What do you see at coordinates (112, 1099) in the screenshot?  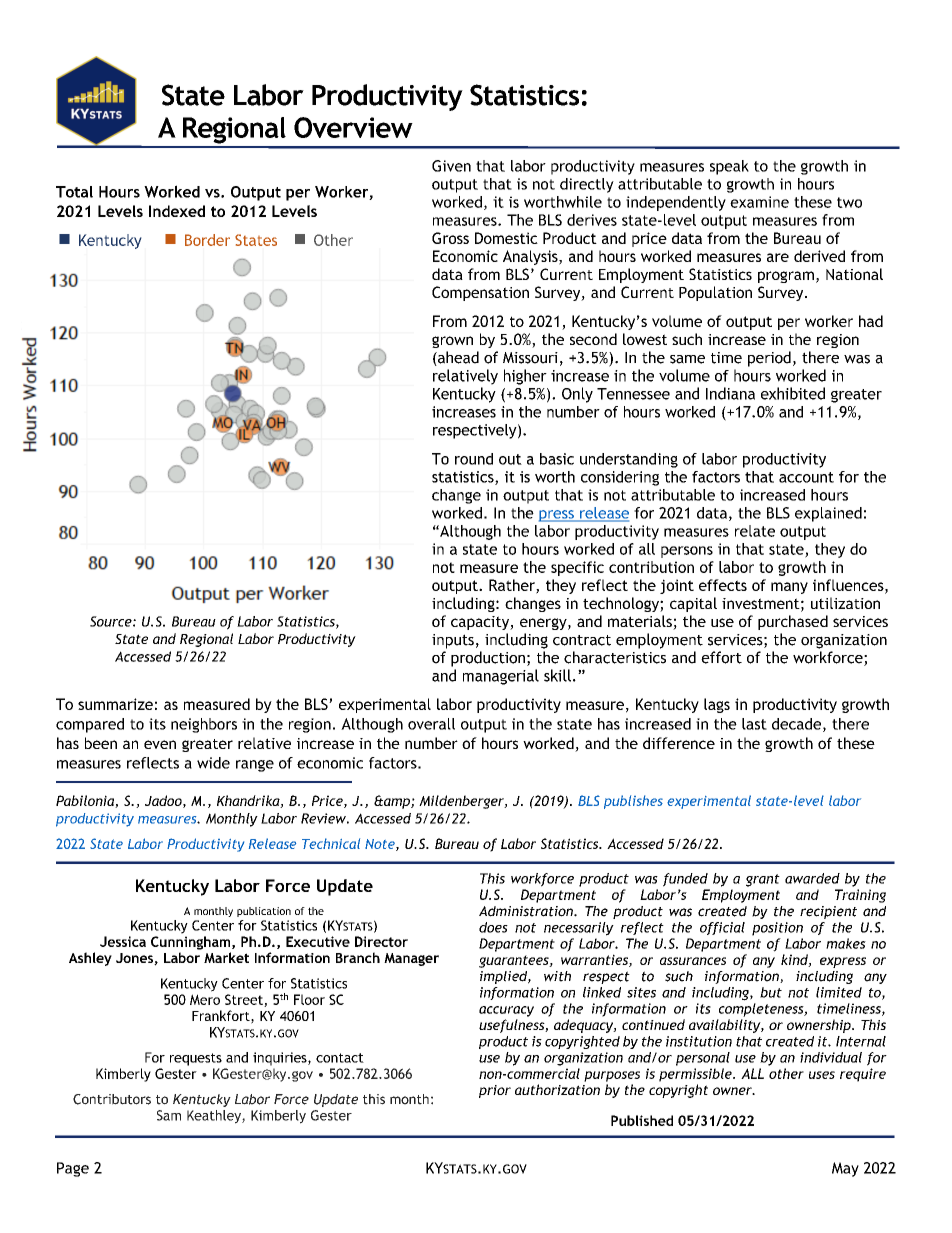 I see `Contributors` at bounding box center [112, 1099].
